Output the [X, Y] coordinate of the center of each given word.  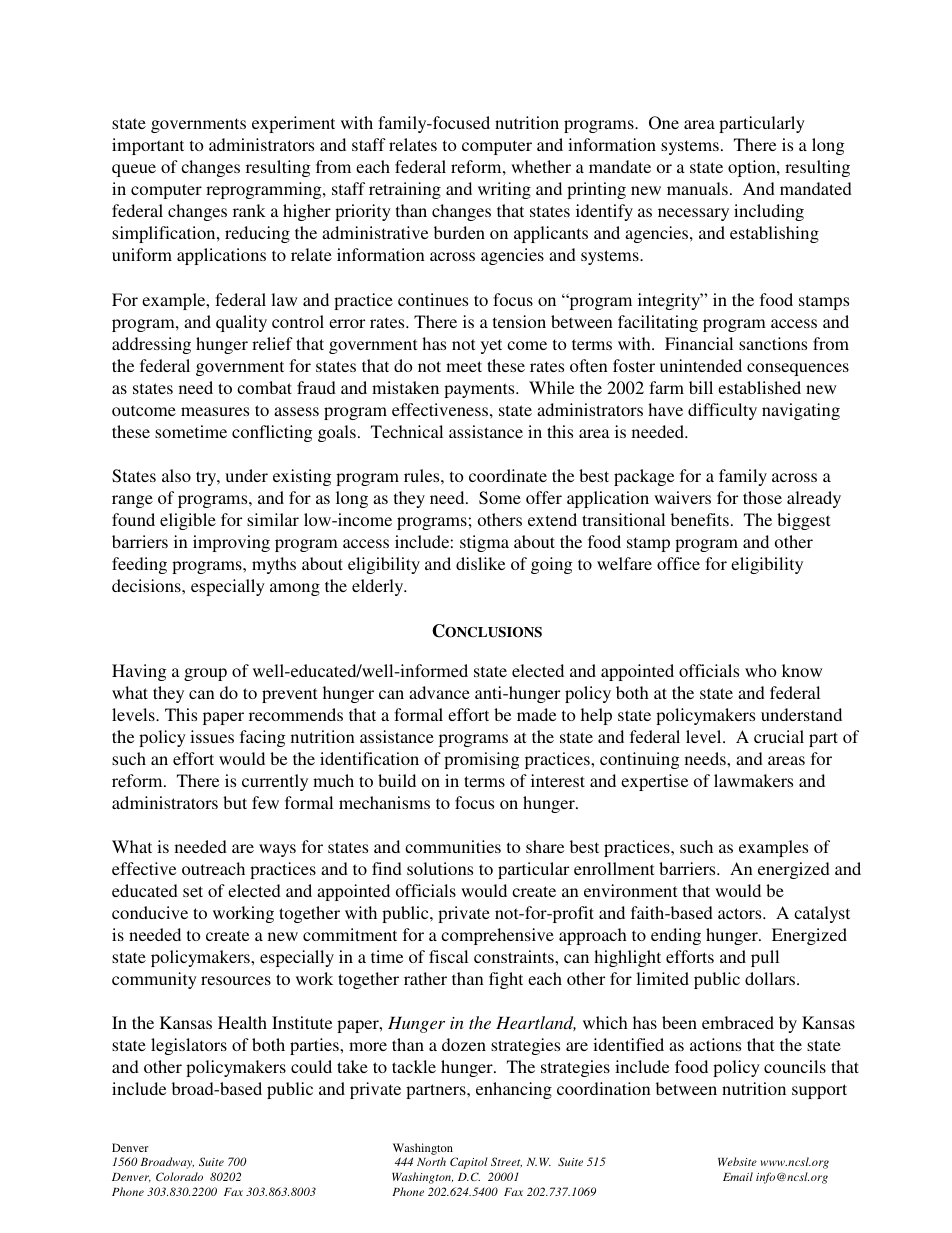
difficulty [722, 411]
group [205, 674]
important [148, 146]
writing [504, 190]
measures [215, 411]
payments [480, 390]
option [753, 168]
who [761, 670]
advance [439, 692]
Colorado [179, 1176]
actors [741, 913]
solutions [440, 868]
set [193, 891]
